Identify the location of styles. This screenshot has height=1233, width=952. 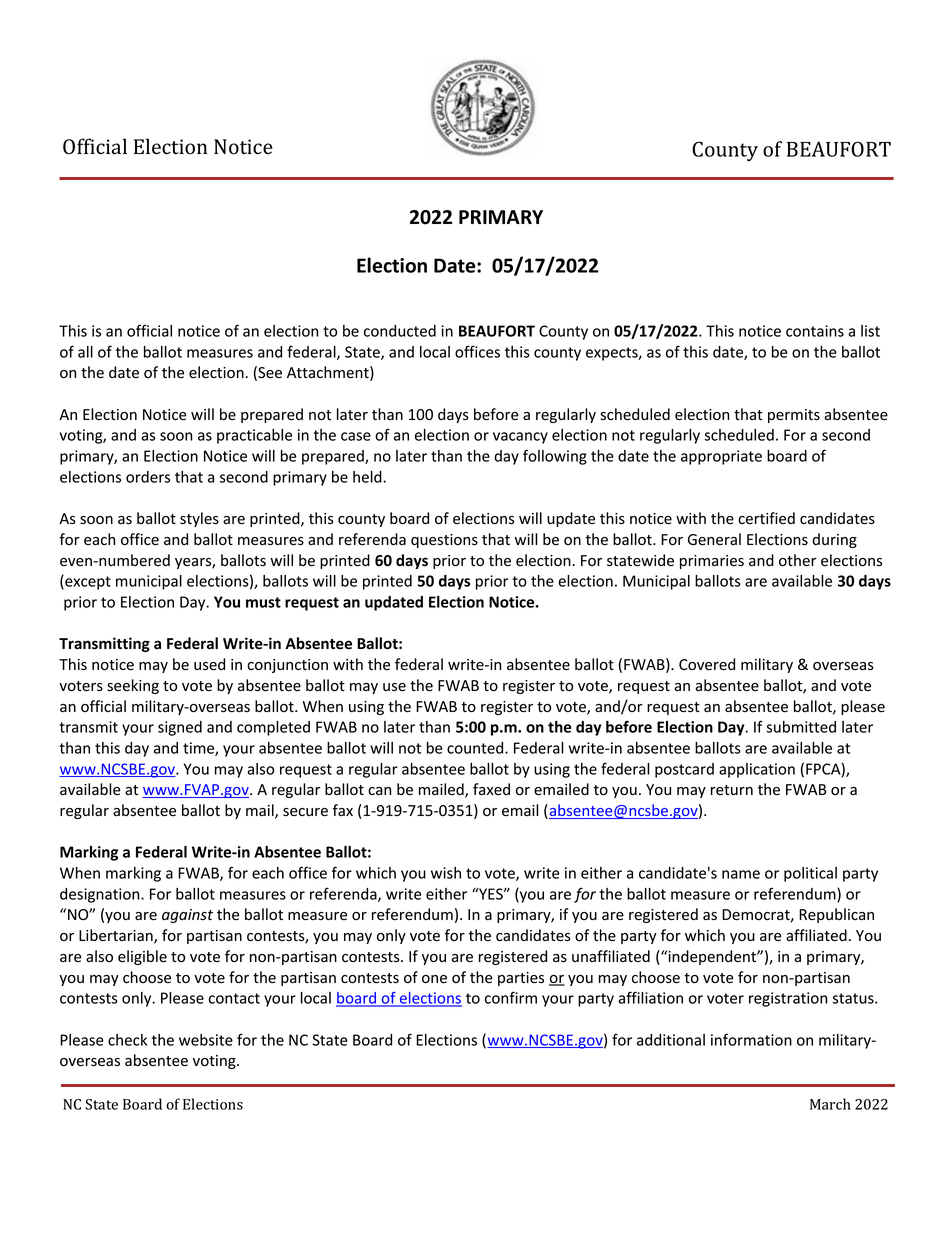
(199, 519).
